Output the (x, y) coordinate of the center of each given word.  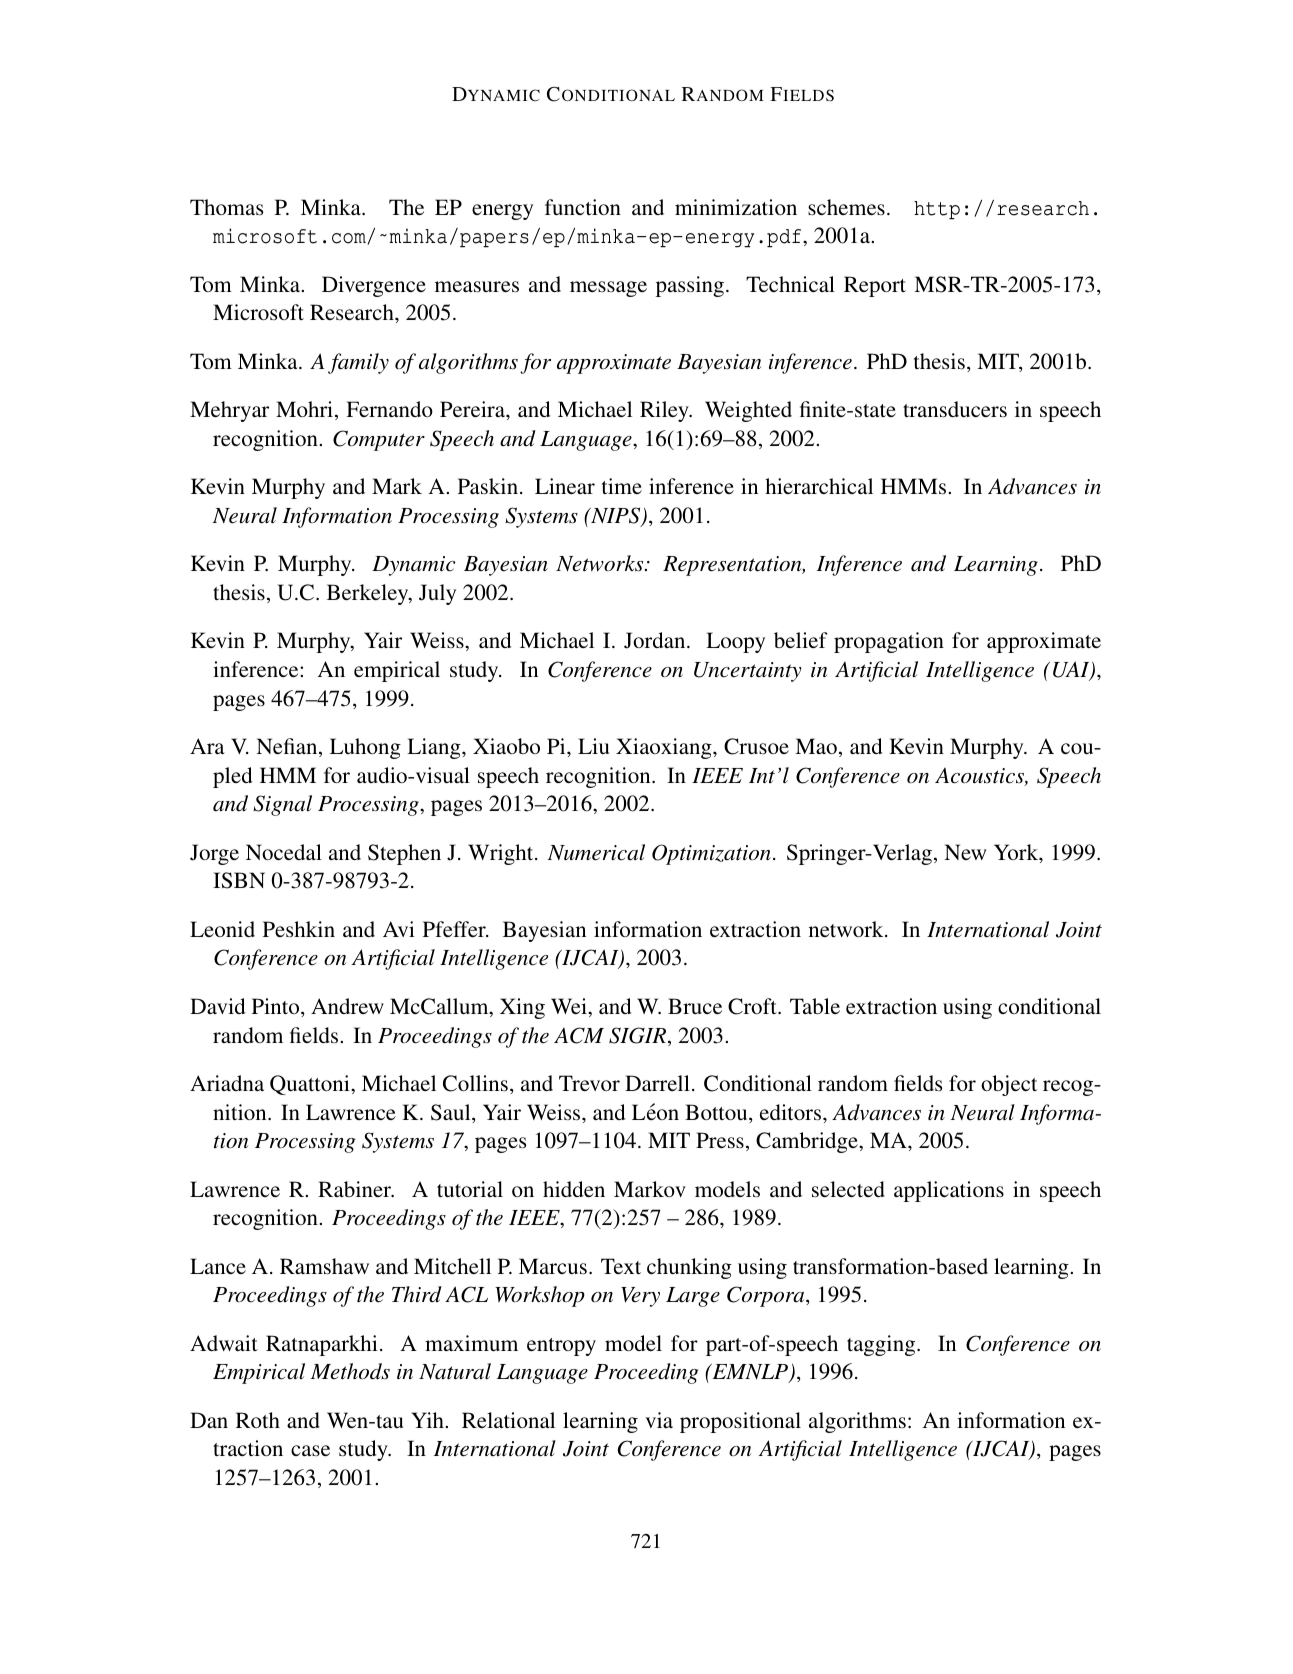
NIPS (616, 516)
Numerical (596, 852)
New (965, 852)
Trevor (589, 1083)
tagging (882, 1345)
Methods (350, 1371)
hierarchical (819, 486)
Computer (379, 440)
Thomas (227, 207)
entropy (561, 1347)
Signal (282, 805)
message (608, 289)
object (1009, 1085)
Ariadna (227, 1083)
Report (875, 286)
